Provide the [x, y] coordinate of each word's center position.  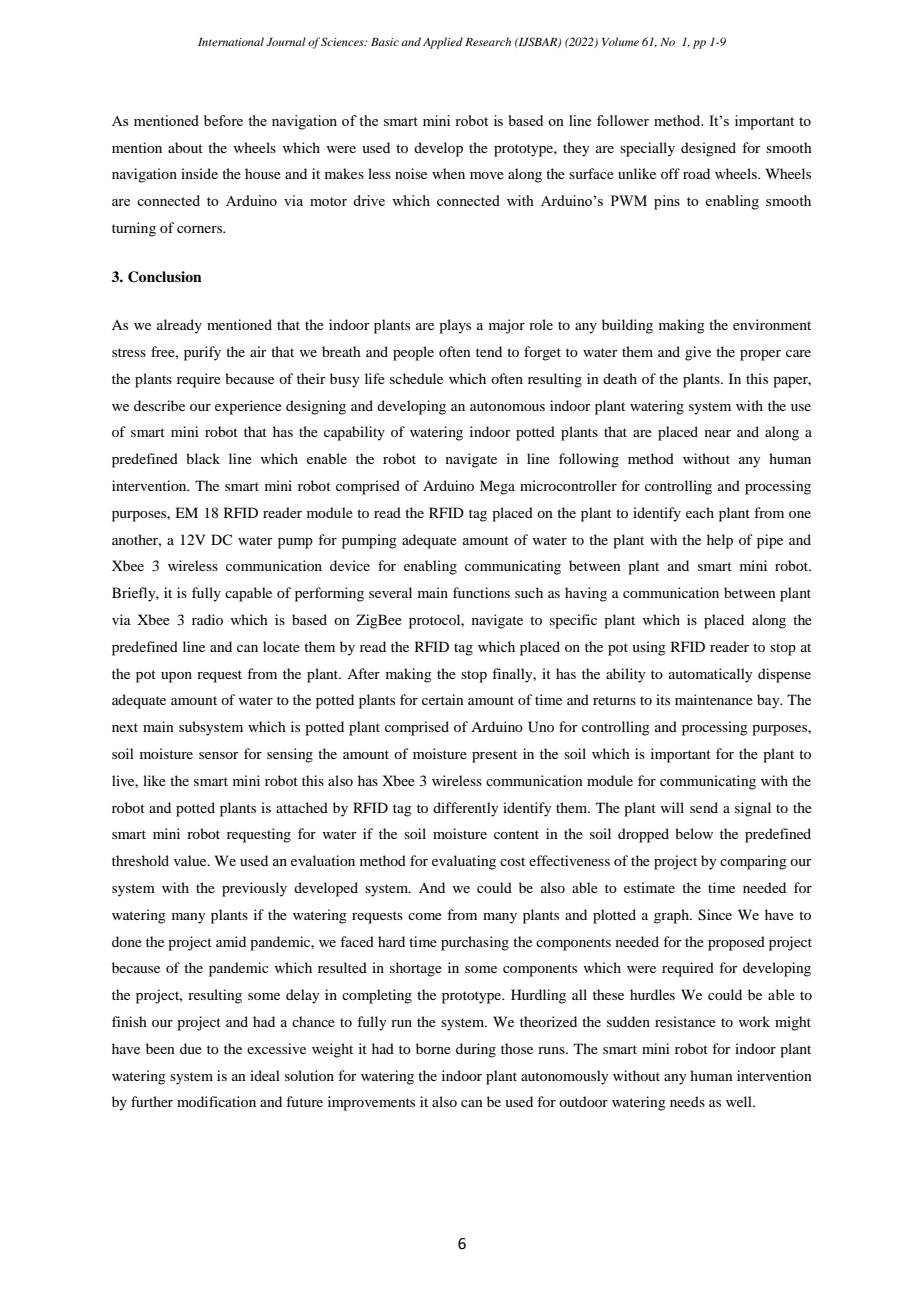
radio [207, 619]
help [720, 541]
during [476, 1050]
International [231, 41]
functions [481, 592]
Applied [443, 43]
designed [708, 149]
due [191, 1048]
